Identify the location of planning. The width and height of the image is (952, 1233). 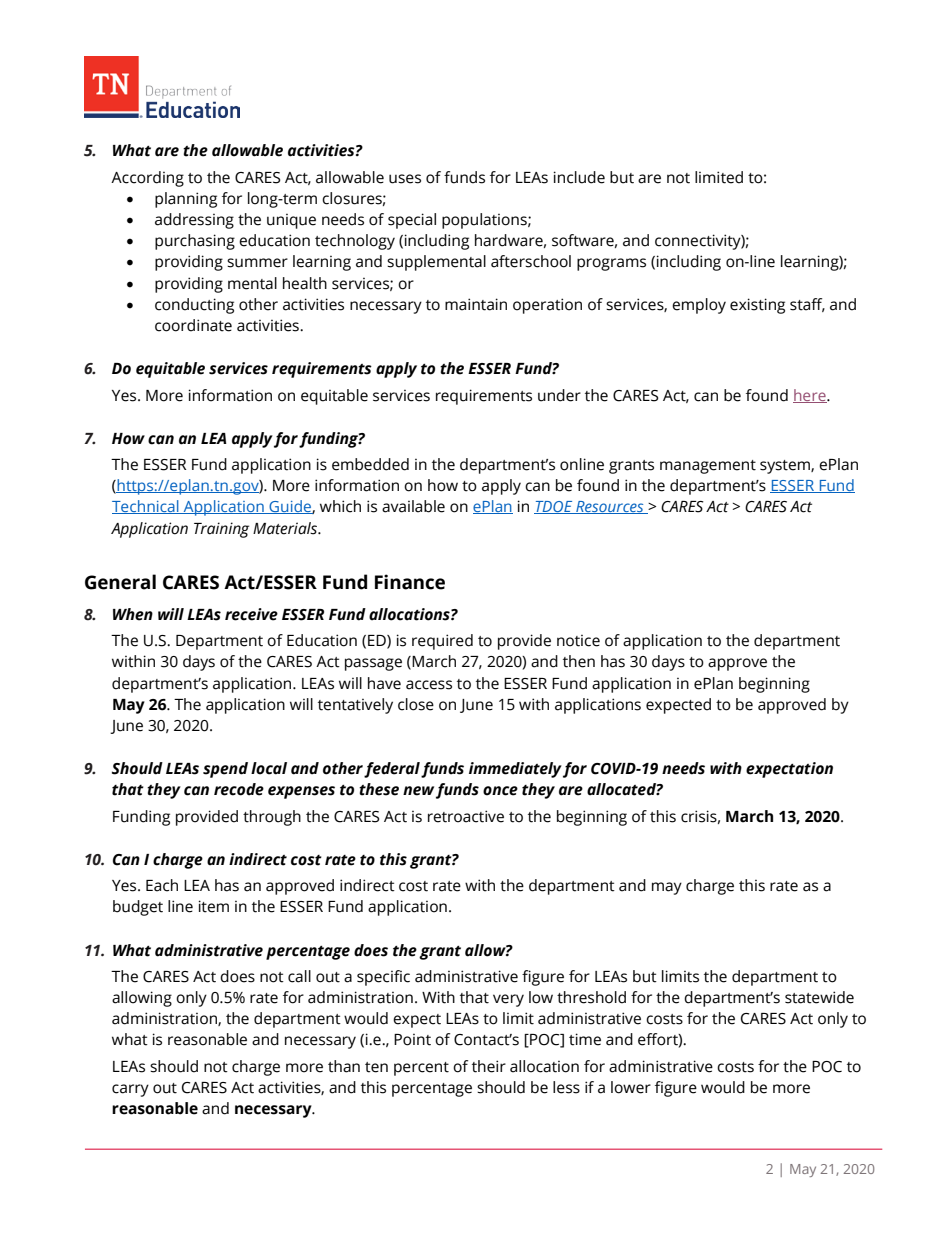
(186, 200).
